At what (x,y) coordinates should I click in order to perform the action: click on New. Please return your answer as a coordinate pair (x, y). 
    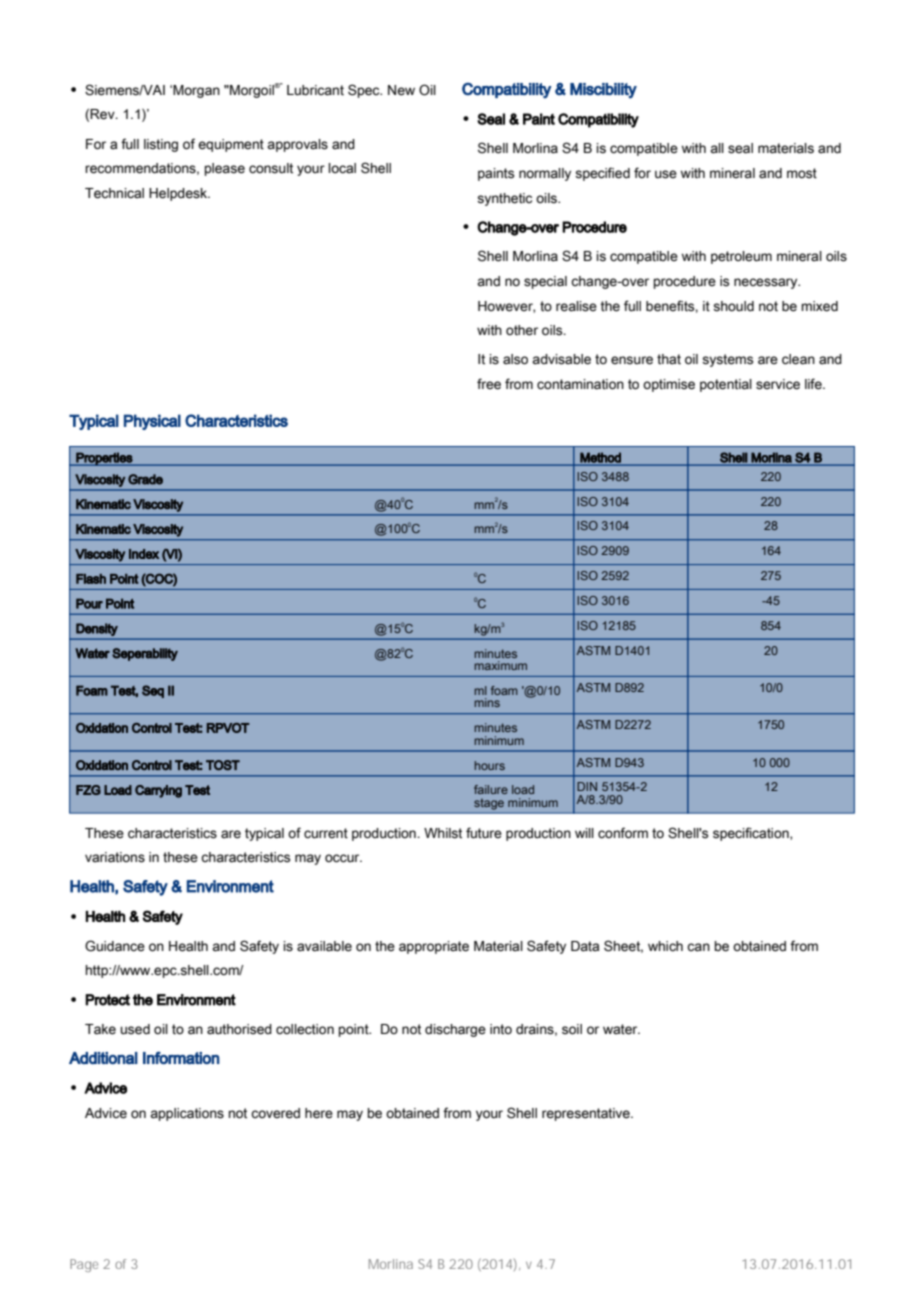
    Looking at the image, I should click on (401, 90).
